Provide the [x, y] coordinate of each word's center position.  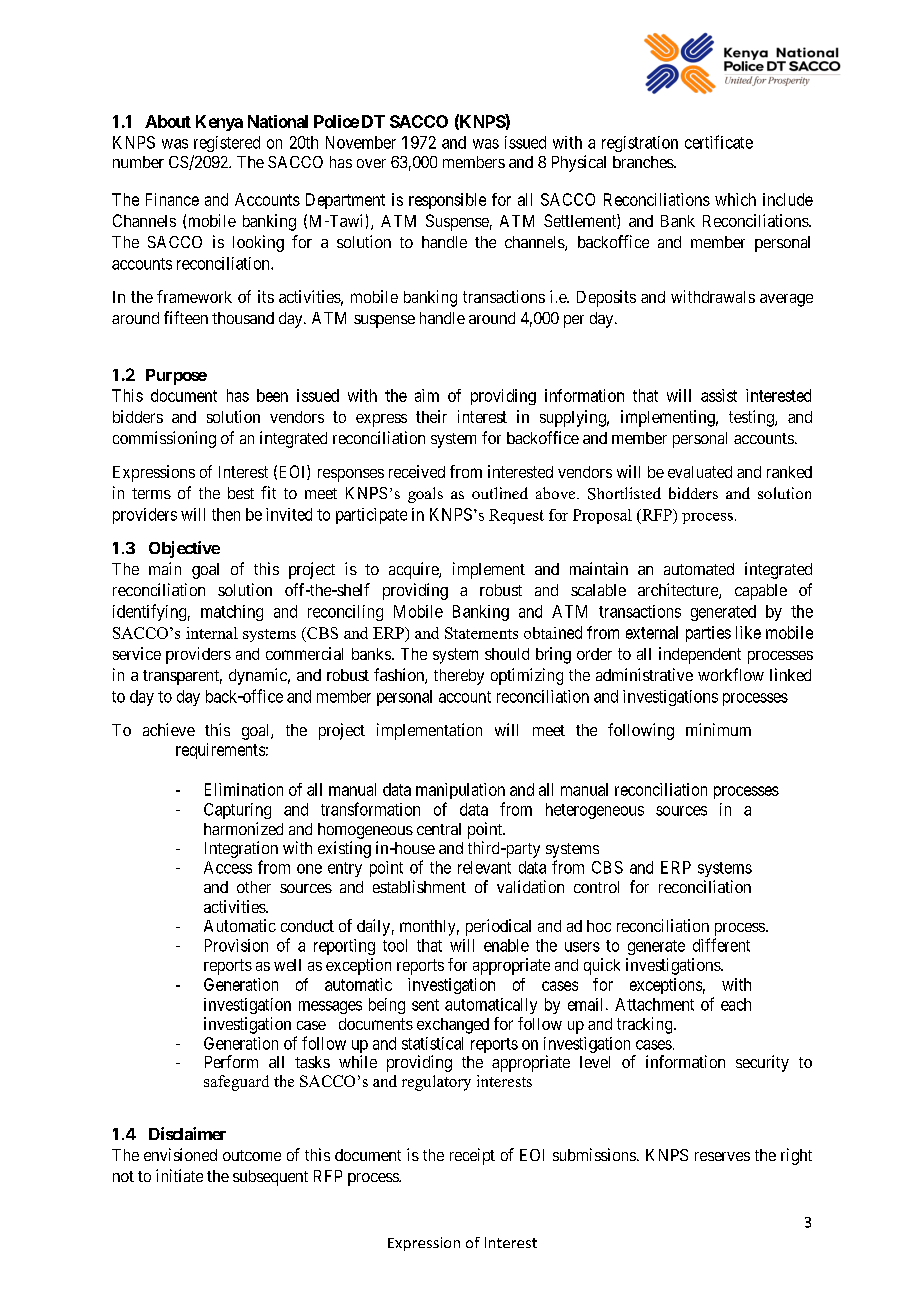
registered [227, 144]
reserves [722, 1156]
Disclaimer [187, 1133]
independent [700, 655]
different [721, 945]
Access [228, 867]
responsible [447, 201]
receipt [472, 1156]
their [431, 416]
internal [212, 633]
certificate [719, 142]
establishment [419, 886]
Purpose [176, 377]
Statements [481, 633]
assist [719, 395]
